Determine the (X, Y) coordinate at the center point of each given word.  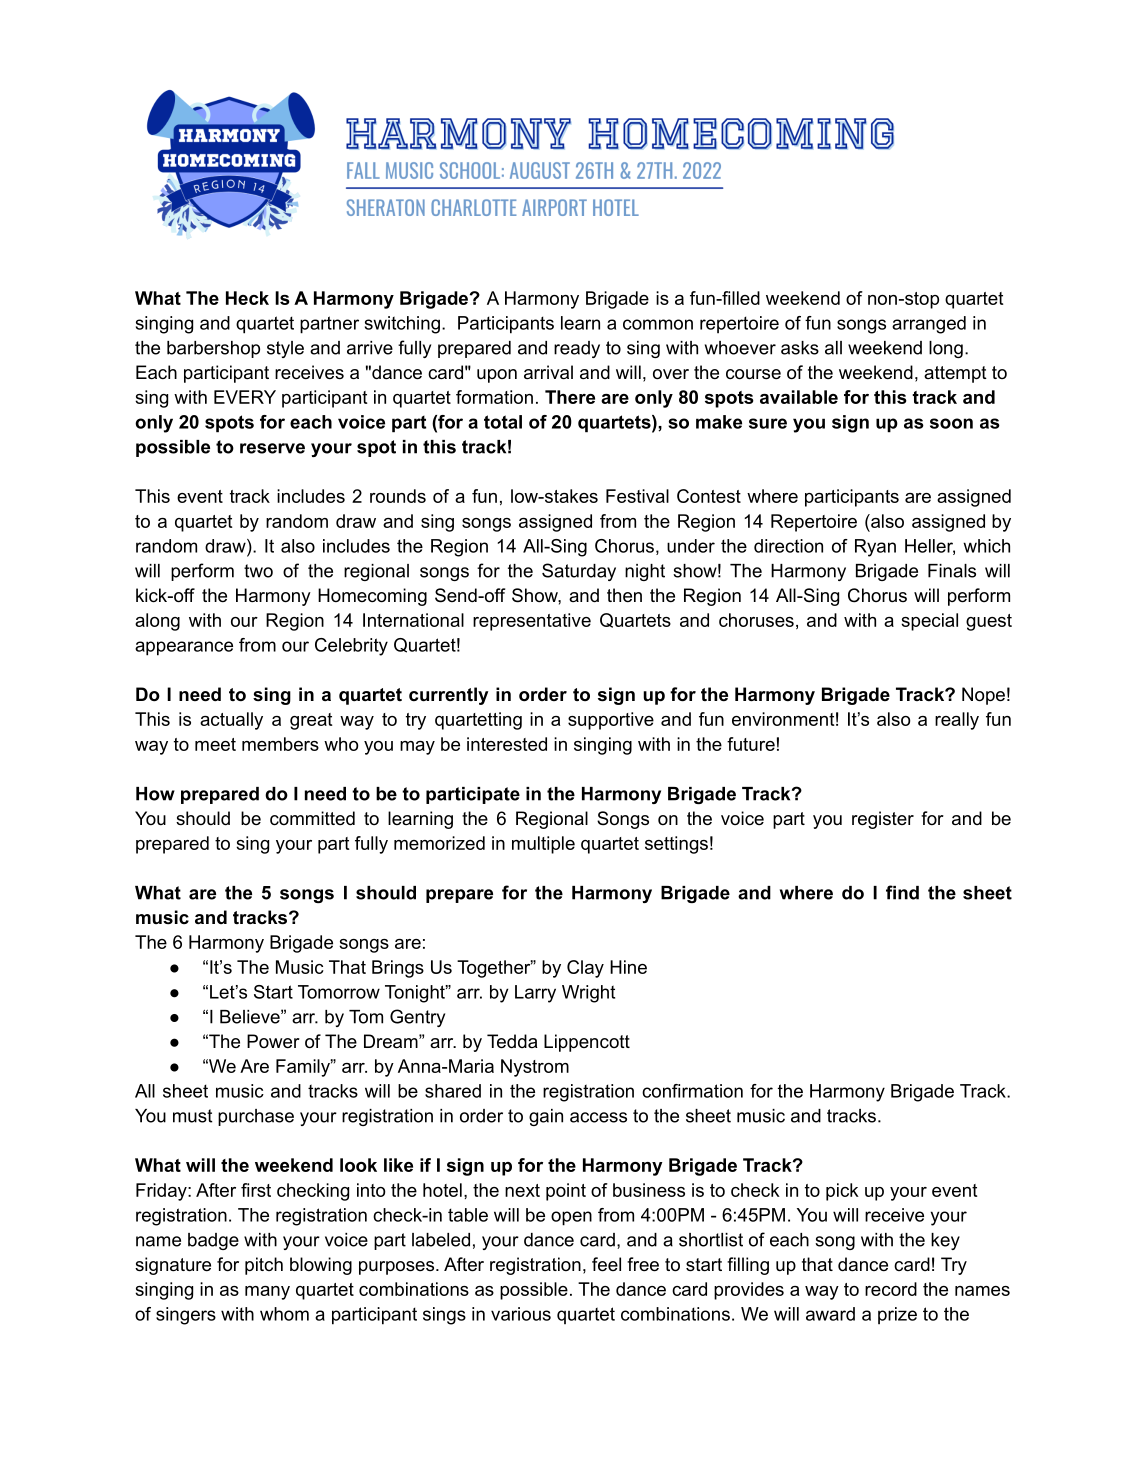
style (285, 349)
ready (577, 349)
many (267, 1293)
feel (606, 1264)
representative (532, 622)
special (929, 622)
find (902, 892)
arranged (929, 325)
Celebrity (351, 647)
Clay (585, 969)
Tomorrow (339, 992)
